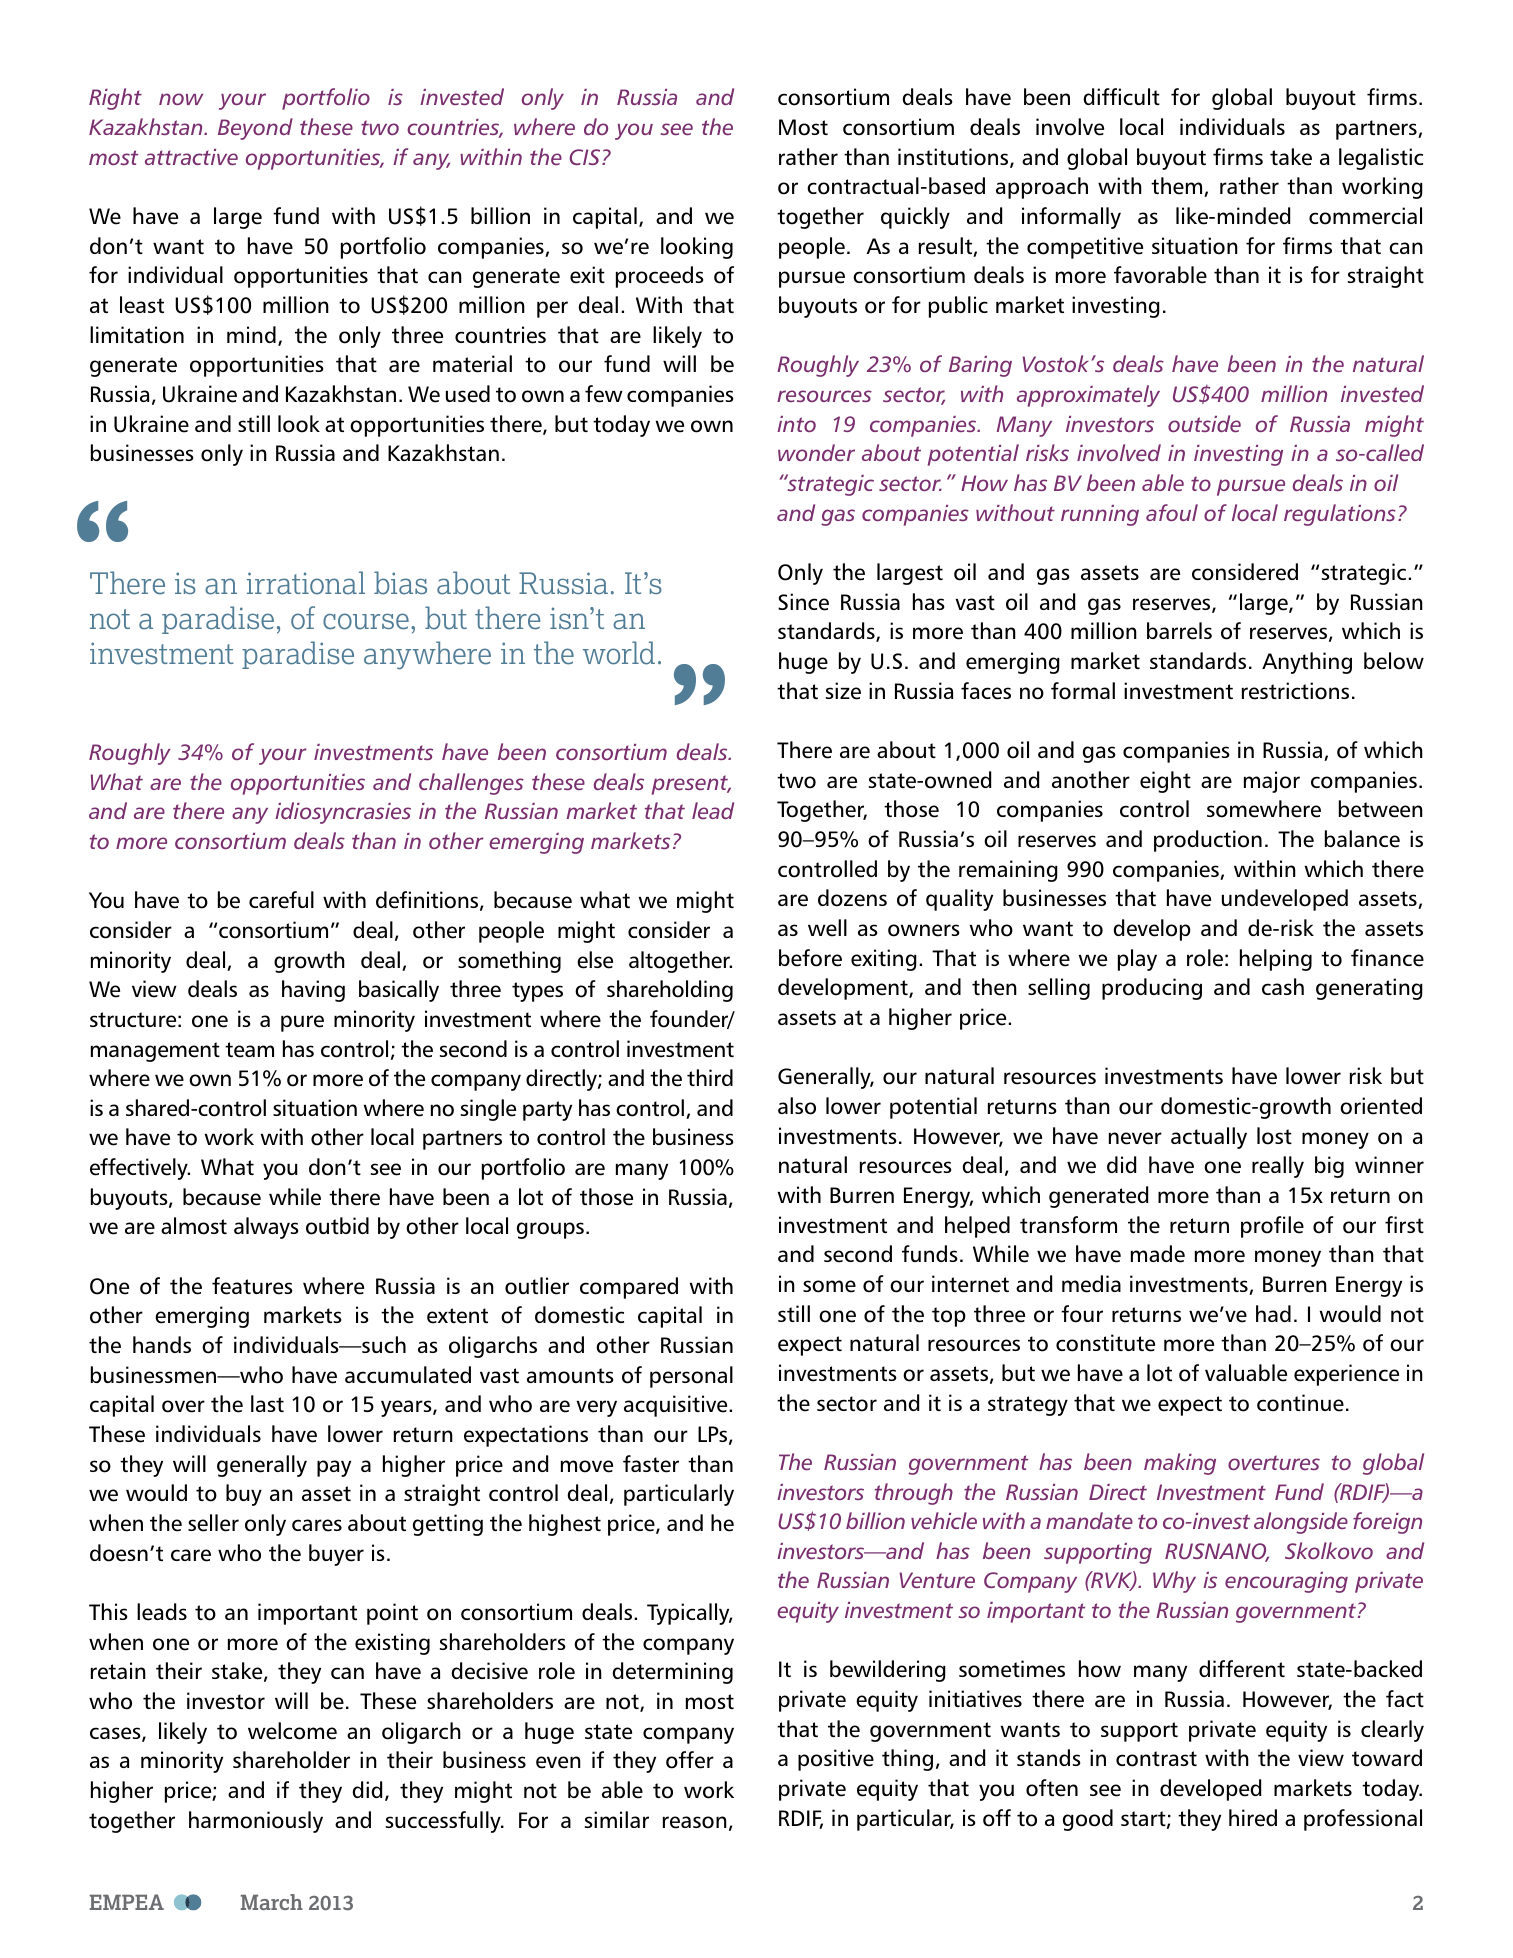 This document has width=1513, height=1958. Describe the element at coordinates (255, 129) in the document. I see `Beyond` at that location.
